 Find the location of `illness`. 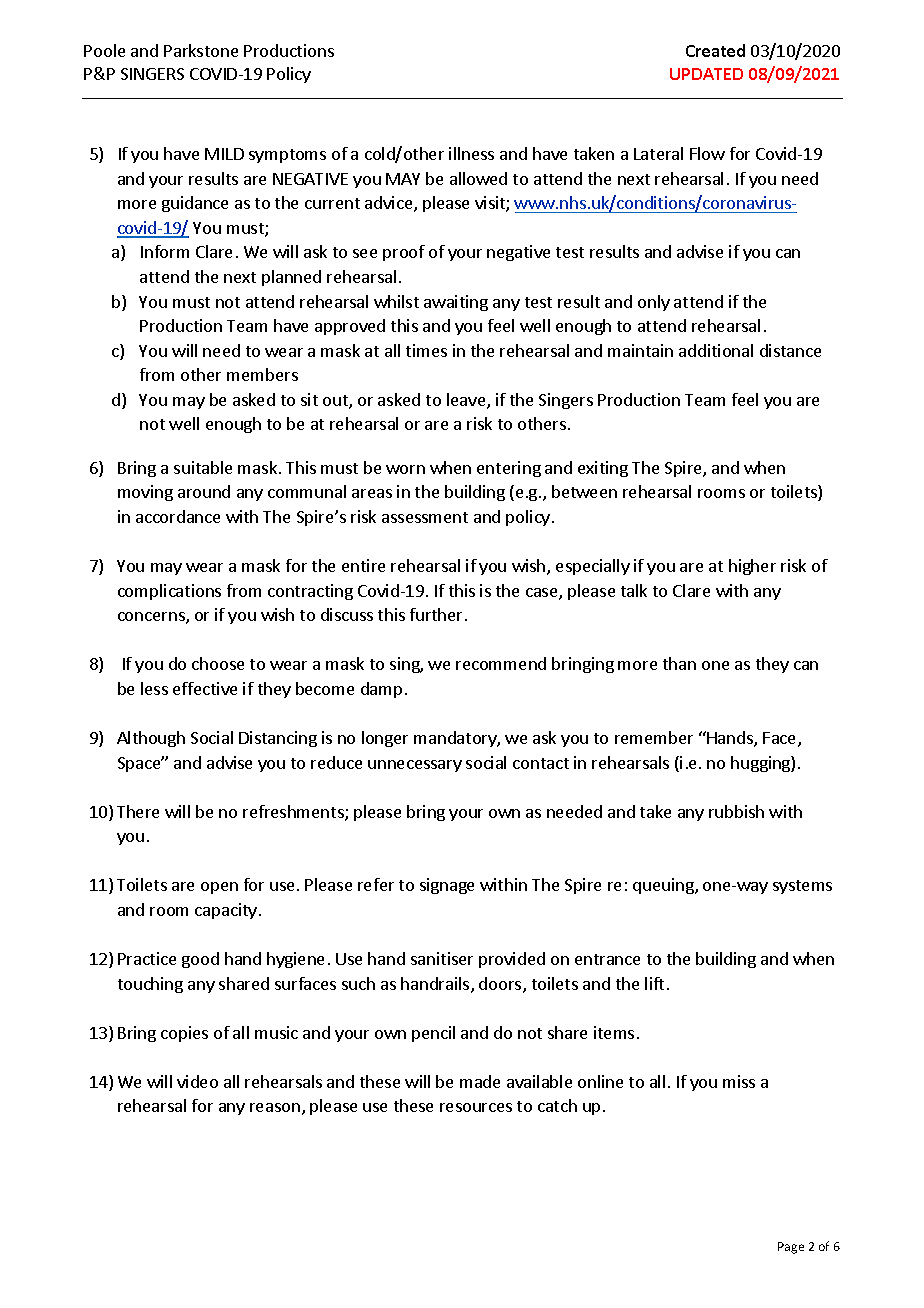

illness is located at coordinates (471, 153).
